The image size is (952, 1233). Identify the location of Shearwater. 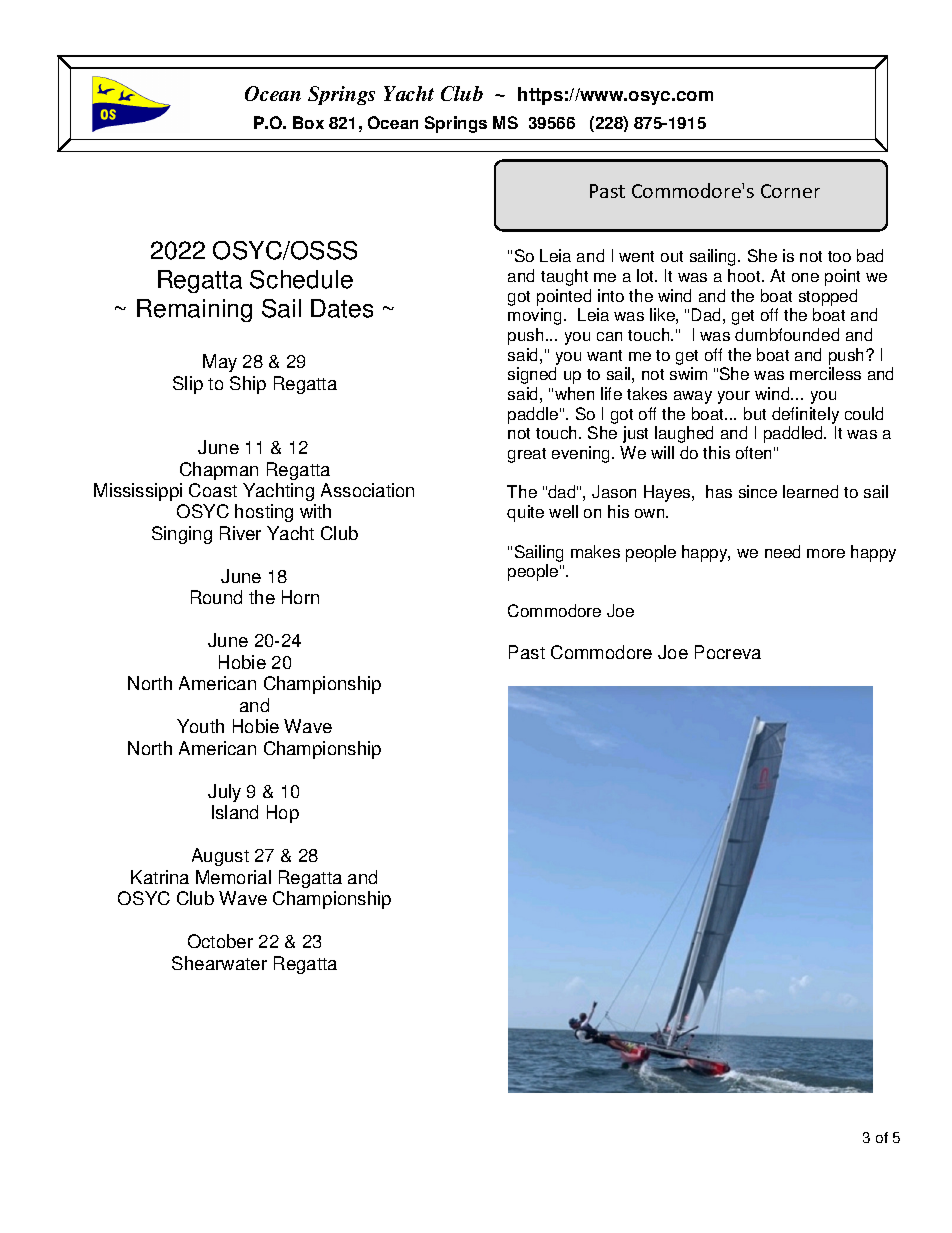
(219, 963).
